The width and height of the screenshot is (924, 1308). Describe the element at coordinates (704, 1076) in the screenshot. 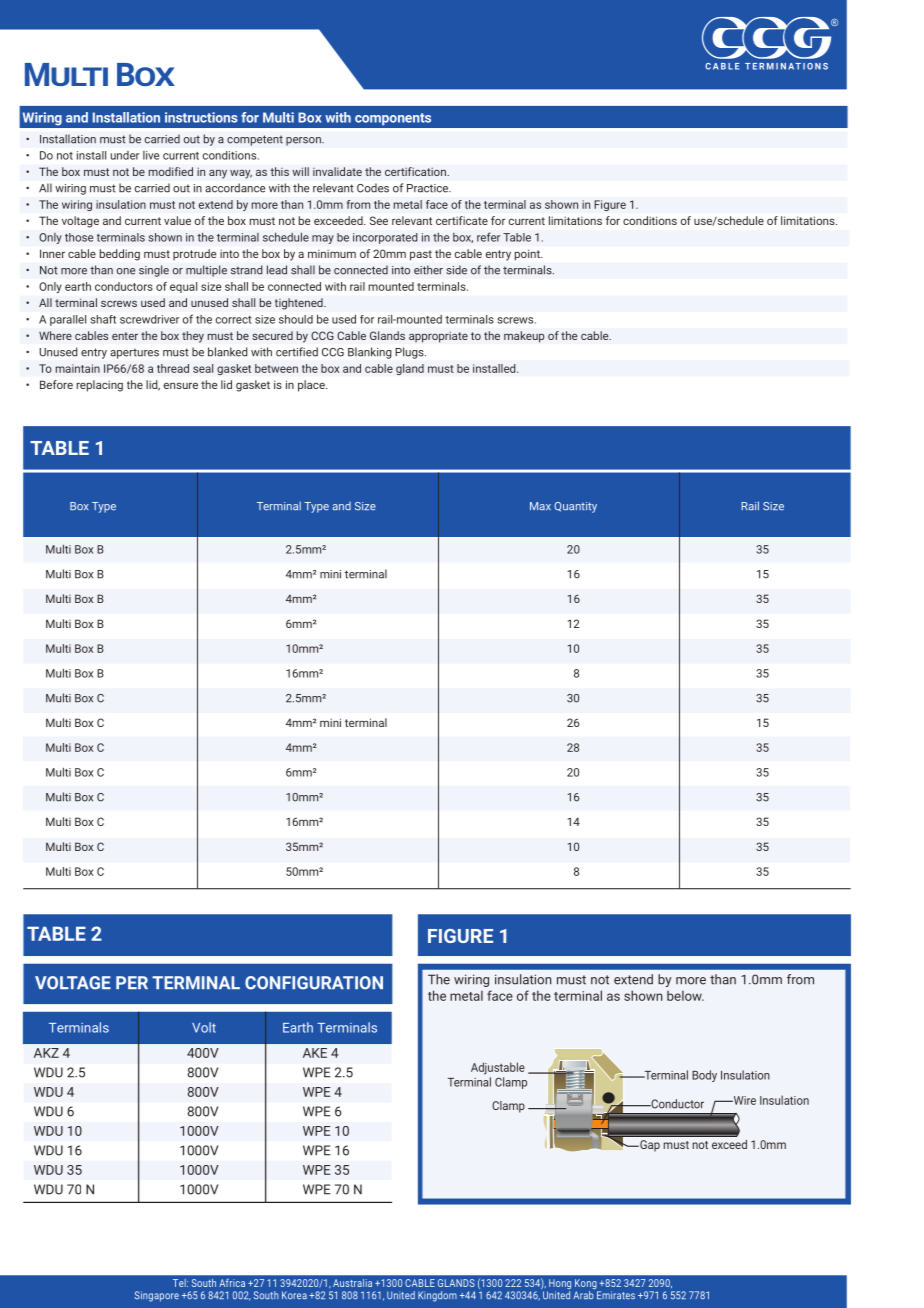

I see `Body` at that location.
